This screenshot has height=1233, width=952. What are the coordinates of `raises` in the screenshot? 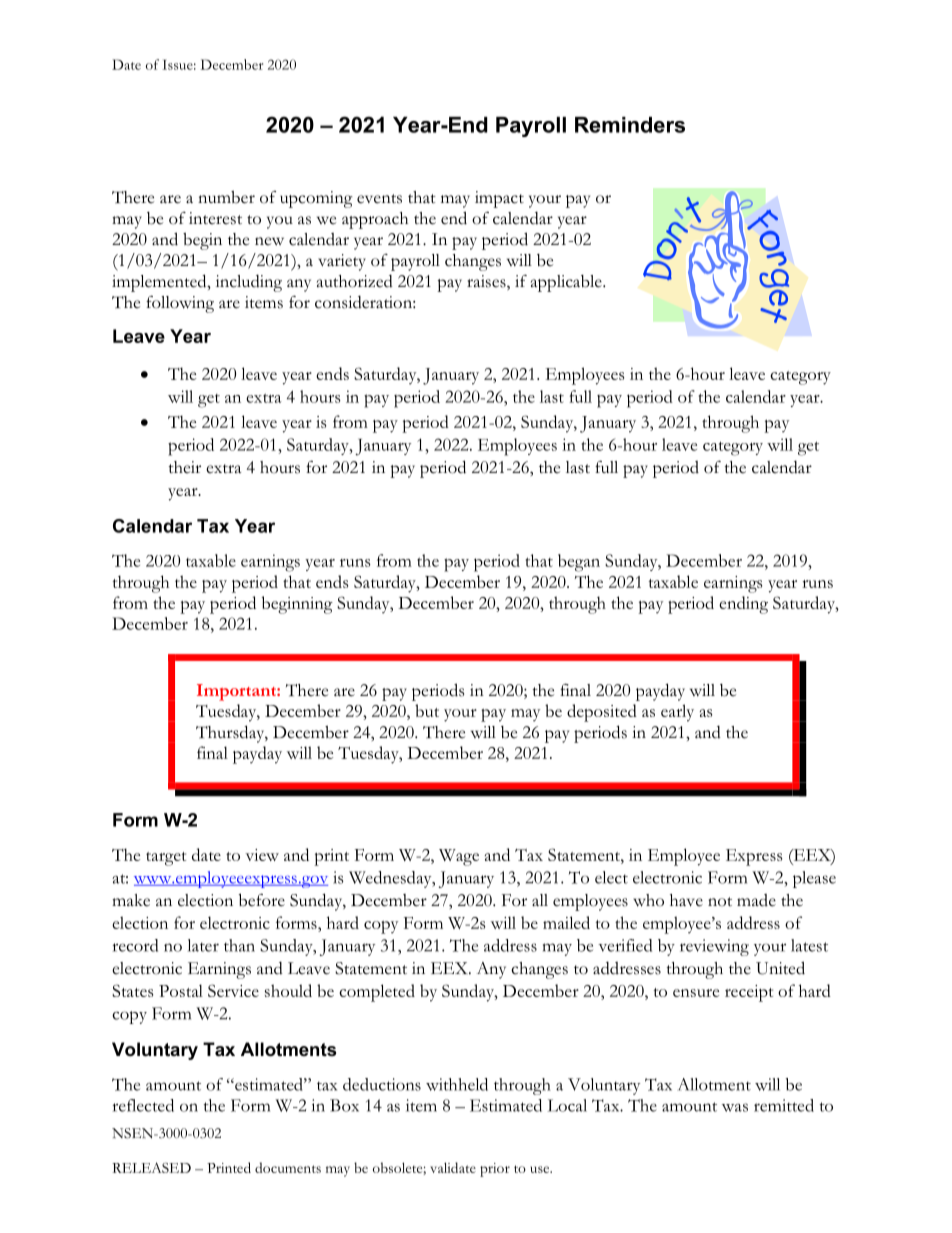 It's located at (487, 282).
